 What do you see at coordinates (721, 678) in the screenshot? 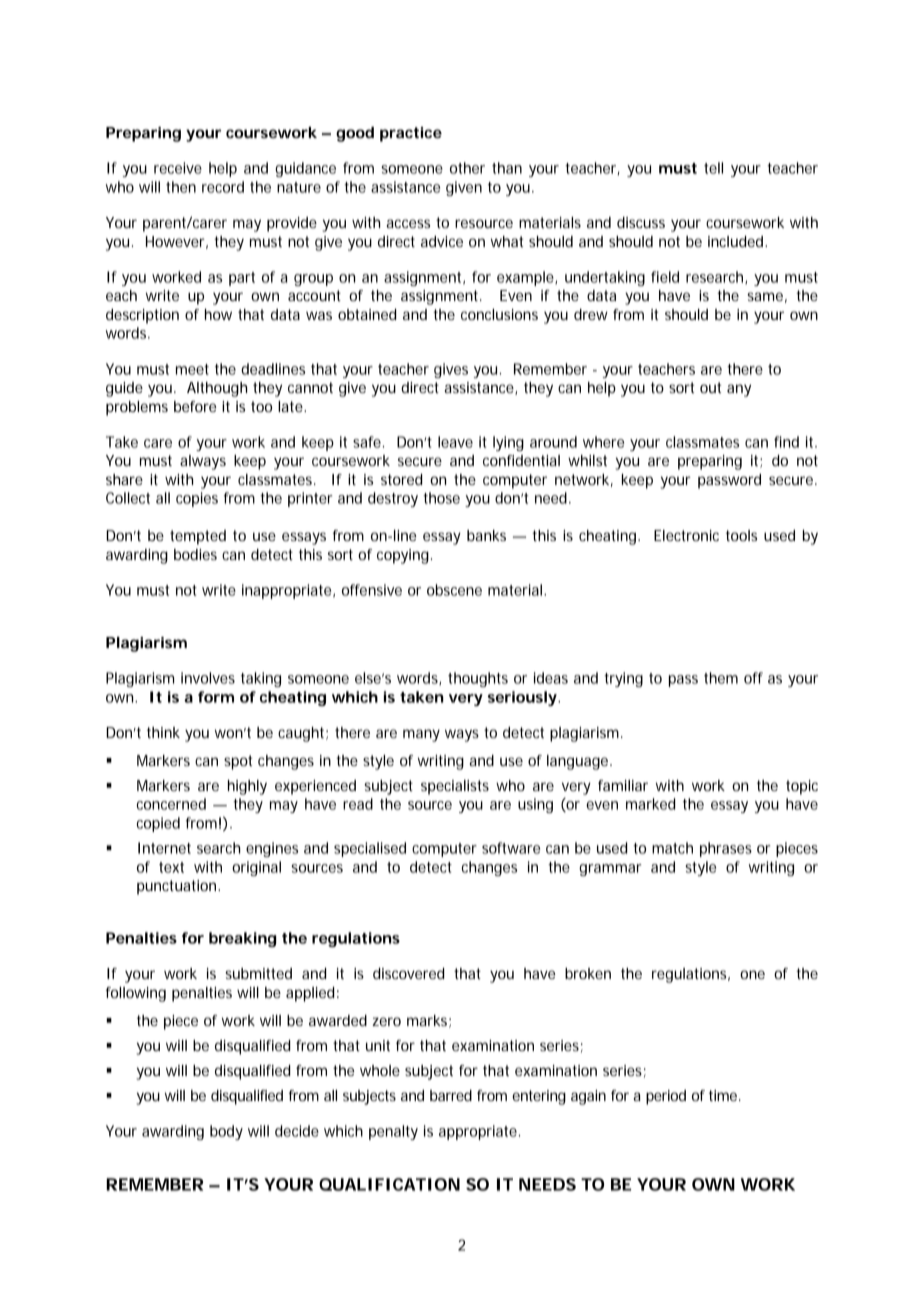
I see `them` at bounding box center [721, 678].
